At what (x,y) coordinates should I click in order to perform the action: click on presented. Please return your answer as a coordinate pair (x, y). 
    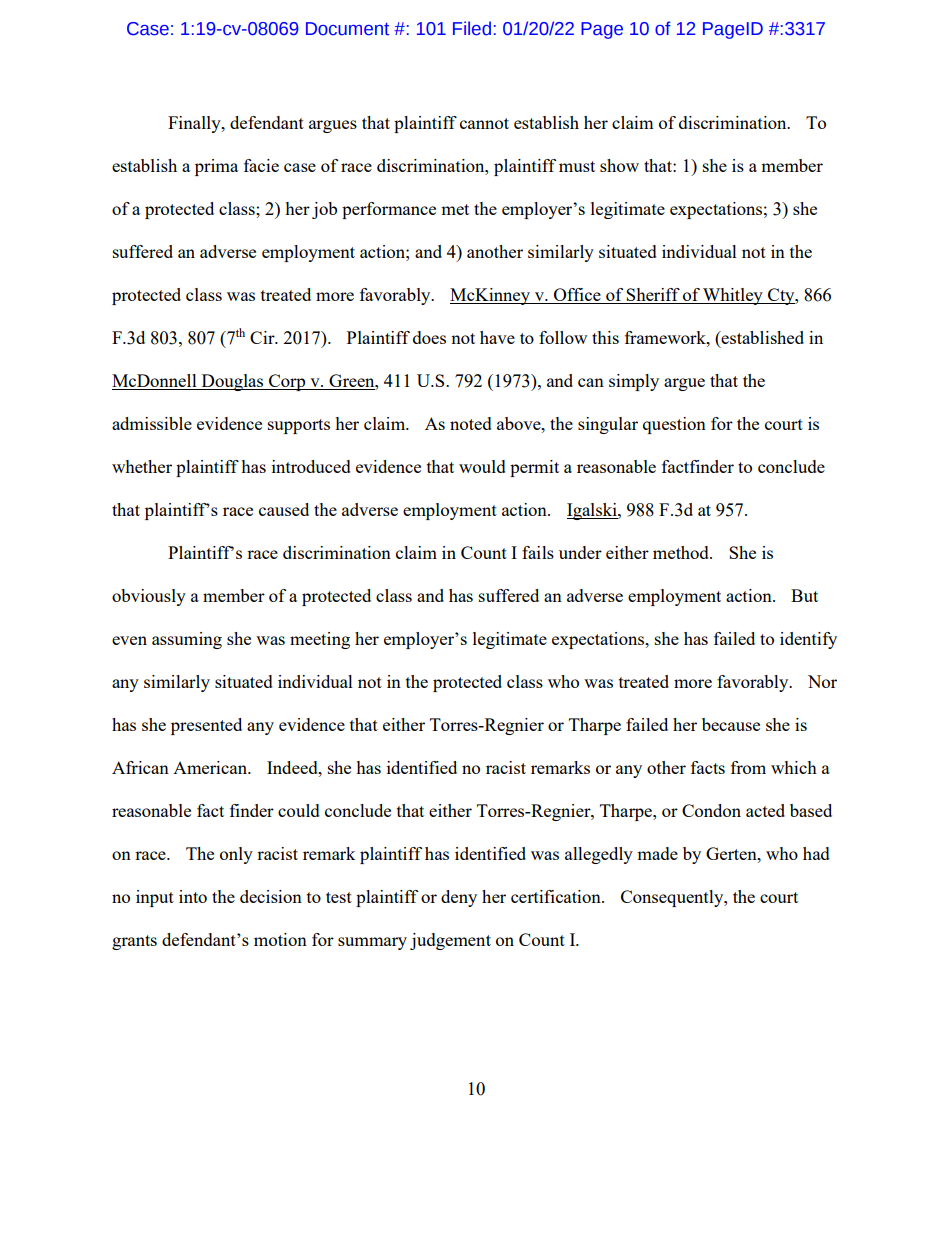
    Looking at the image, I should click on (206, 726).
